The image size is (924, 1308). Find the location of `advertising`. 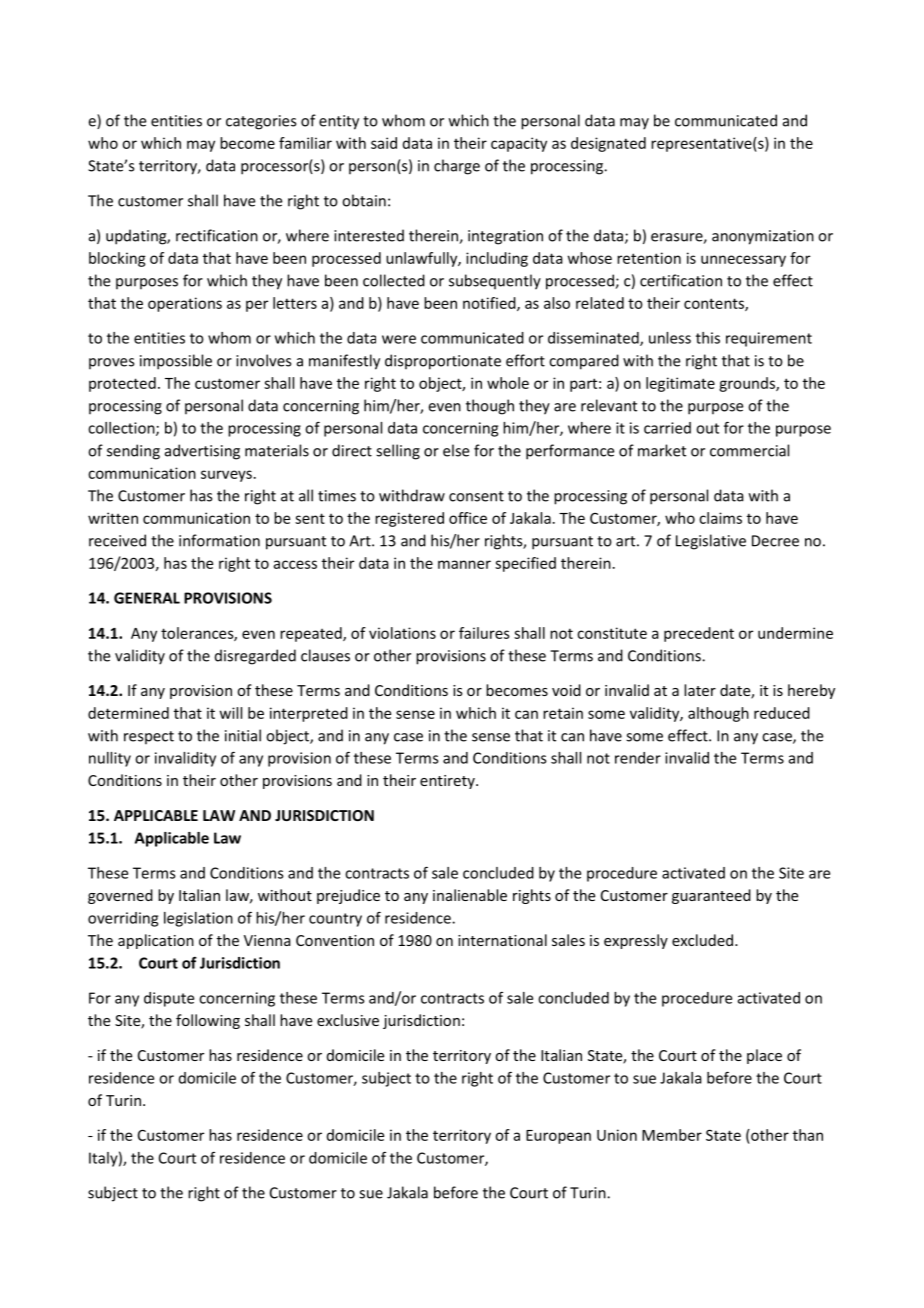

advertising is located at coordinates (202, 452).
